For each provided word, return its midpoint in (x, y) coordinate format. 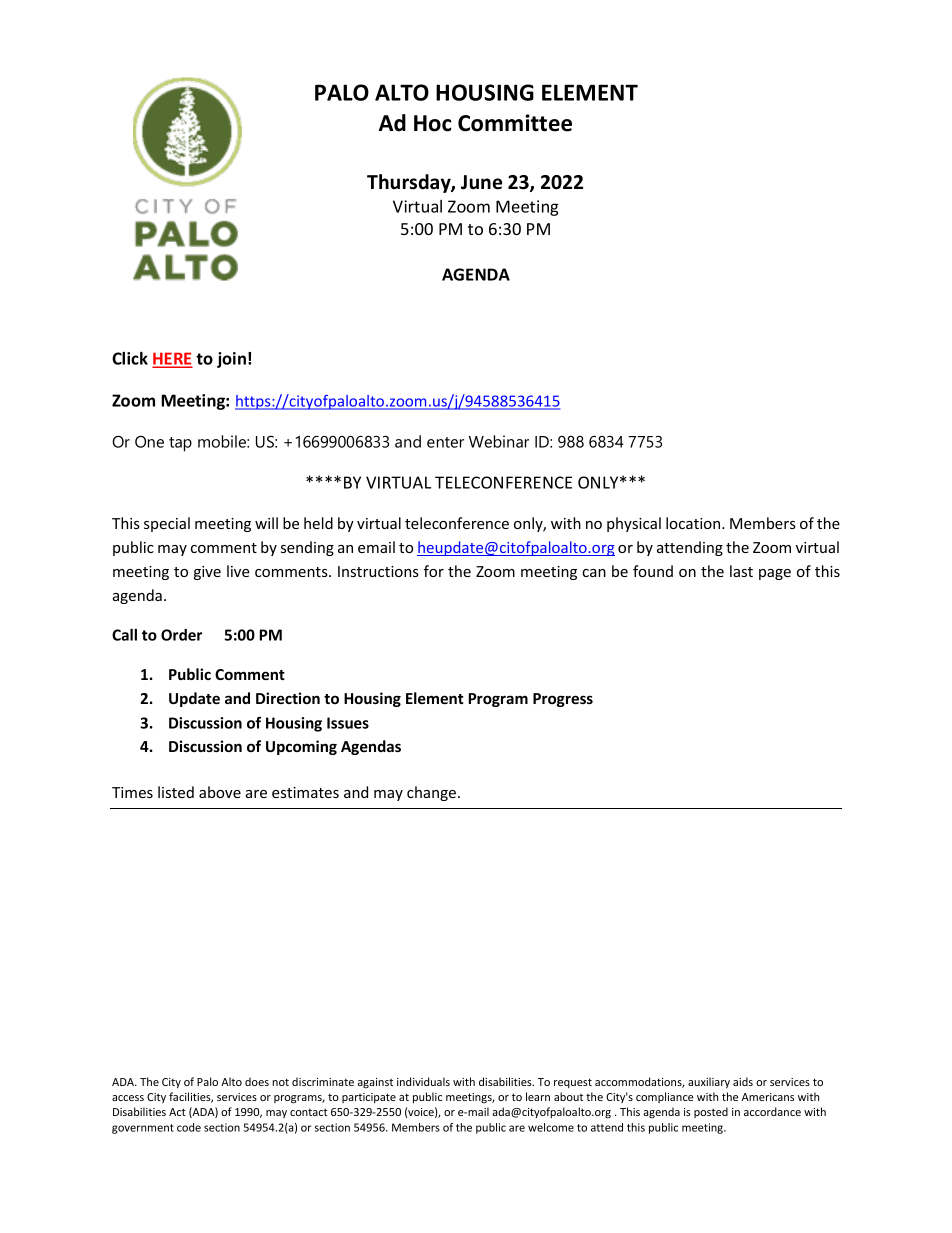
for (434, 571)
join (231, 360)
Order (181, 635)
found (653, 571)
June (481, 182)
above (220, 792)
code (189, 1127)
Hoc (433, 123)
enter (445, 442)
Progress (563, 700)
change (431, 793)
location (694, 523)
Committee (515, 123)
